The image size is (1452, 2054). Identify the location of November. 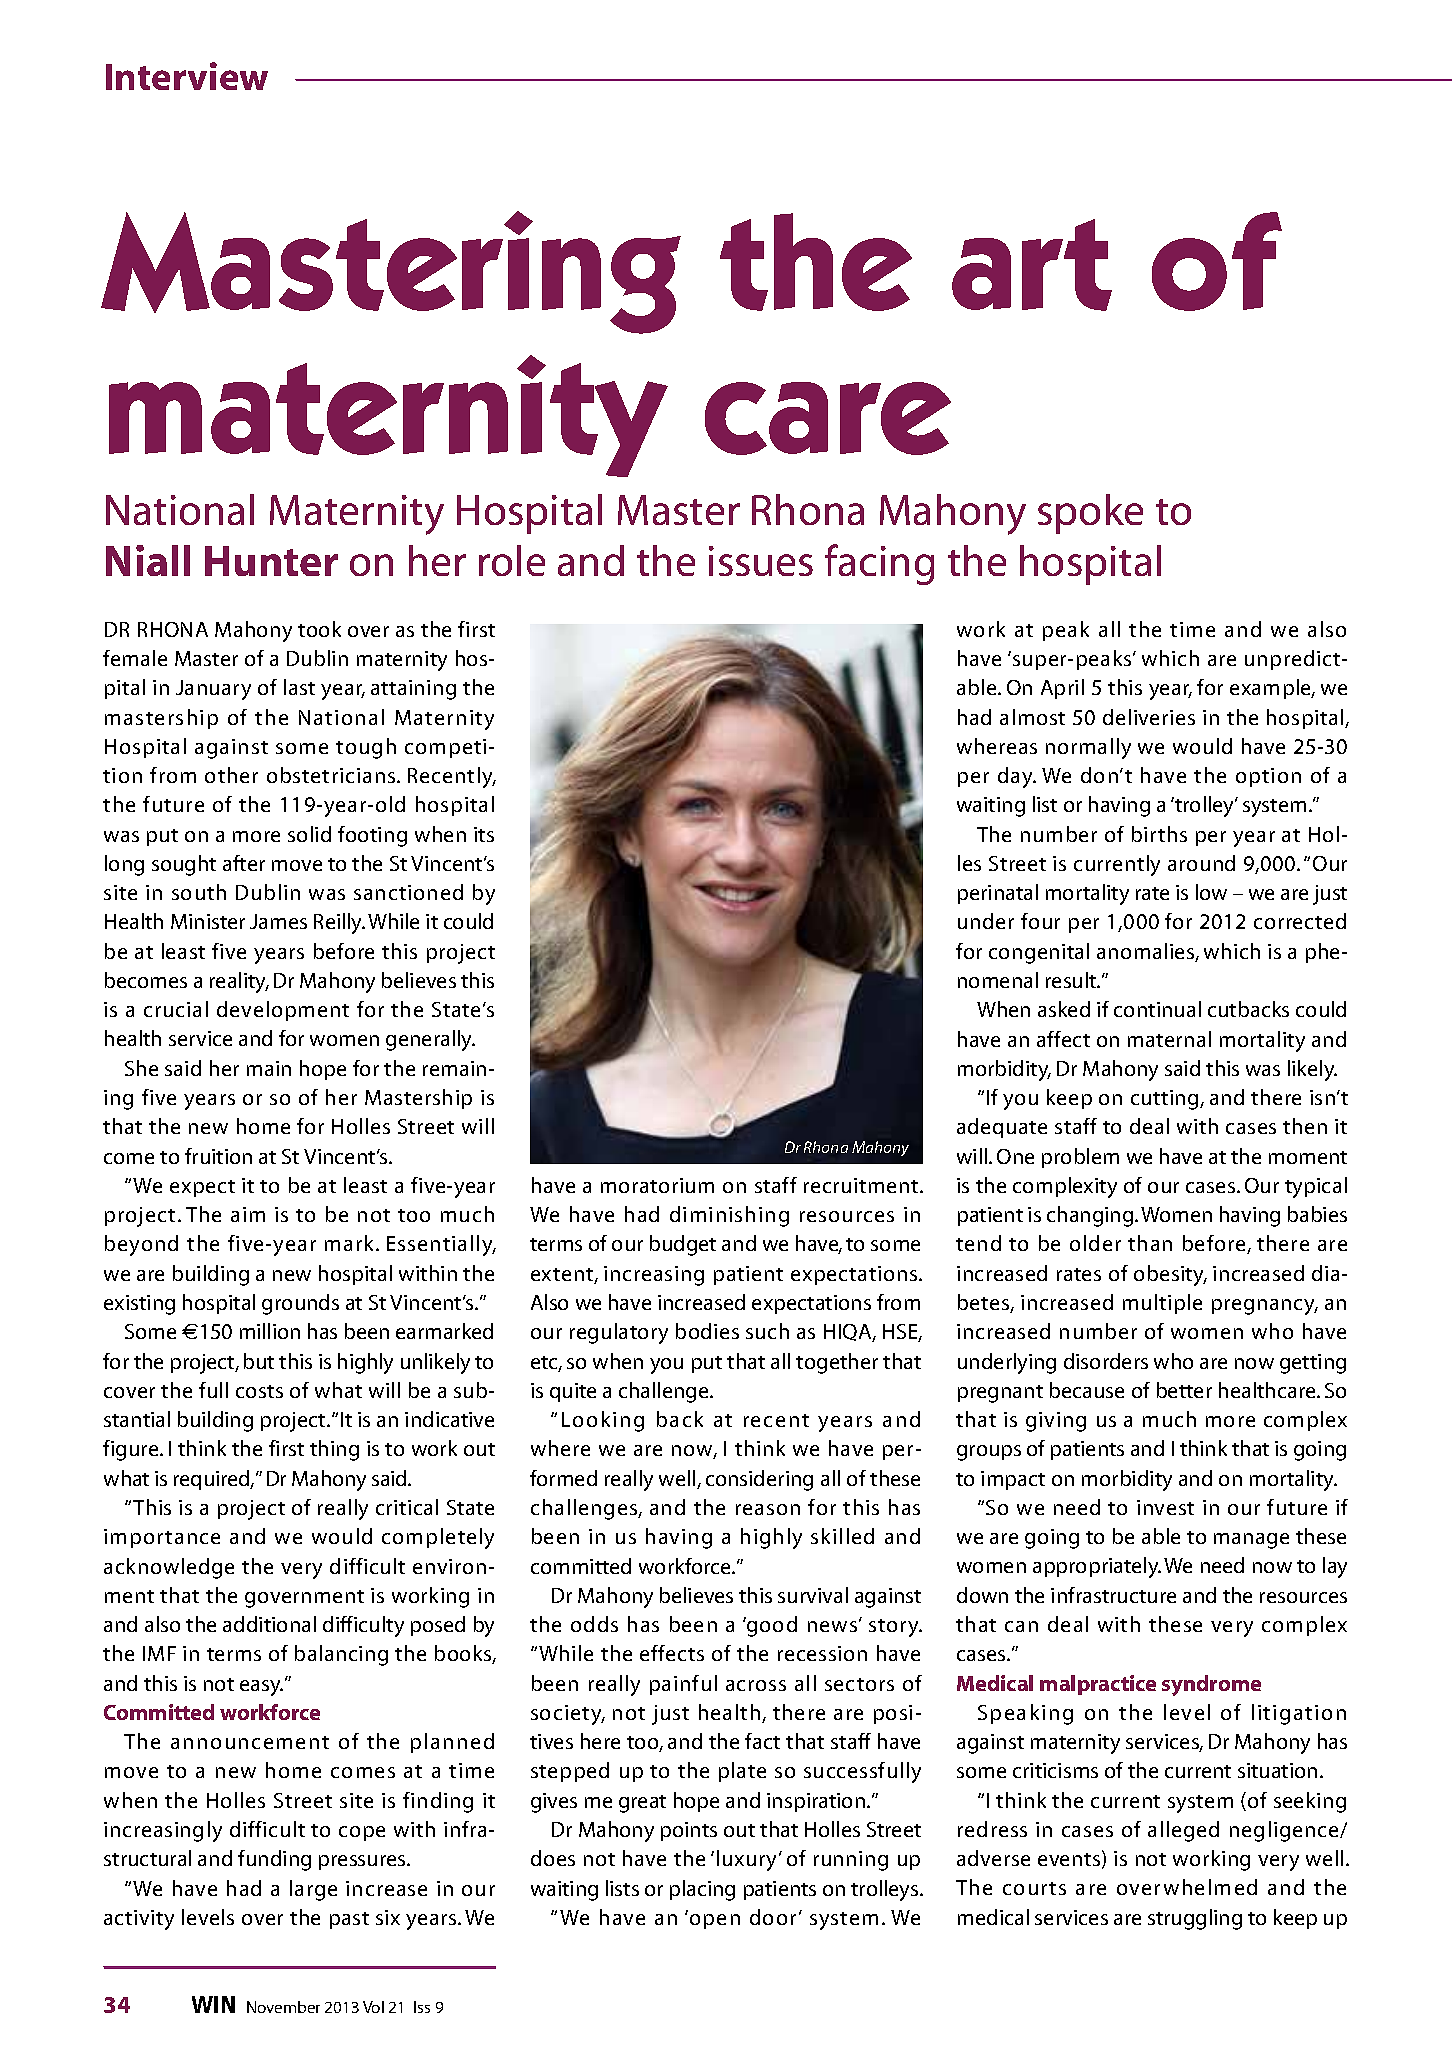
(283, 2007).
